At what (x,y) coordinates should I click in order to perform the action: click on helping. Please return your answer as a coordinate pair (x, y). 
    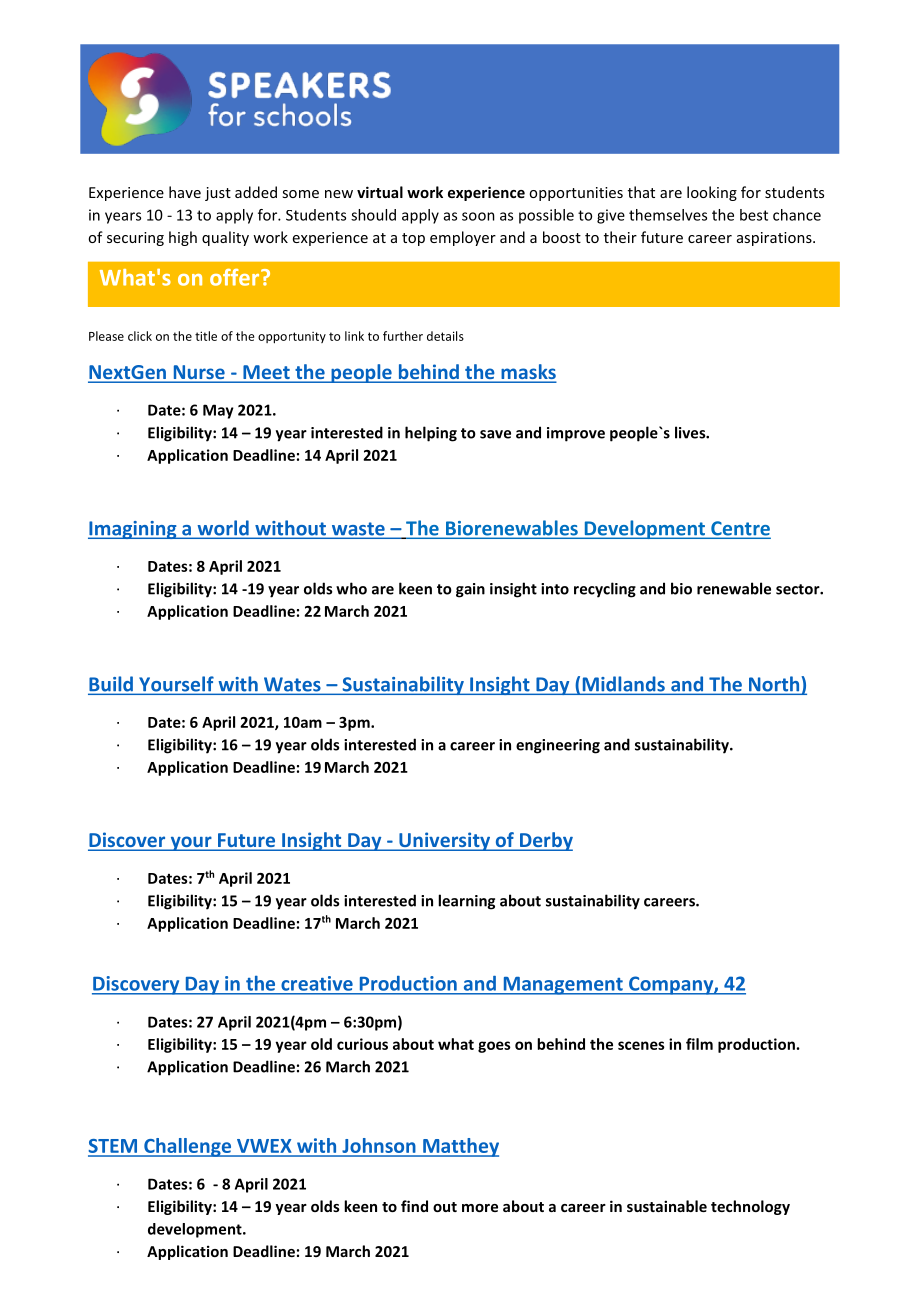
    Looking at the image, I should click on (431, 434).
